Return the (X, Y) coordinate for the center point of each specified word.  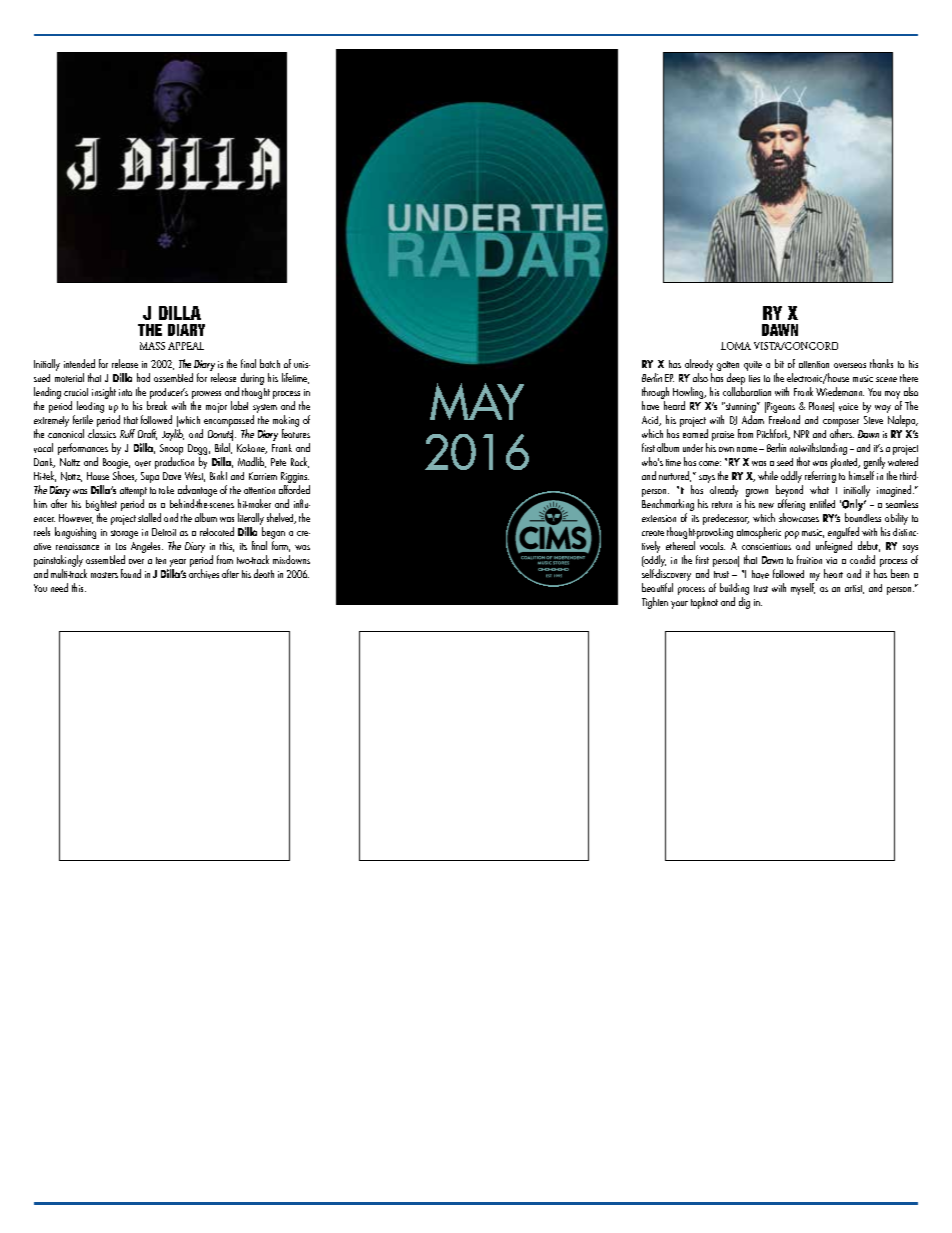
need (59, 587)
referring (820, 477)
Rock (300, 462)
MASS (152, 346)
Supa (150, 477)
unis (302, 364)
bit (779, 363)
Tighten (655, 603)
